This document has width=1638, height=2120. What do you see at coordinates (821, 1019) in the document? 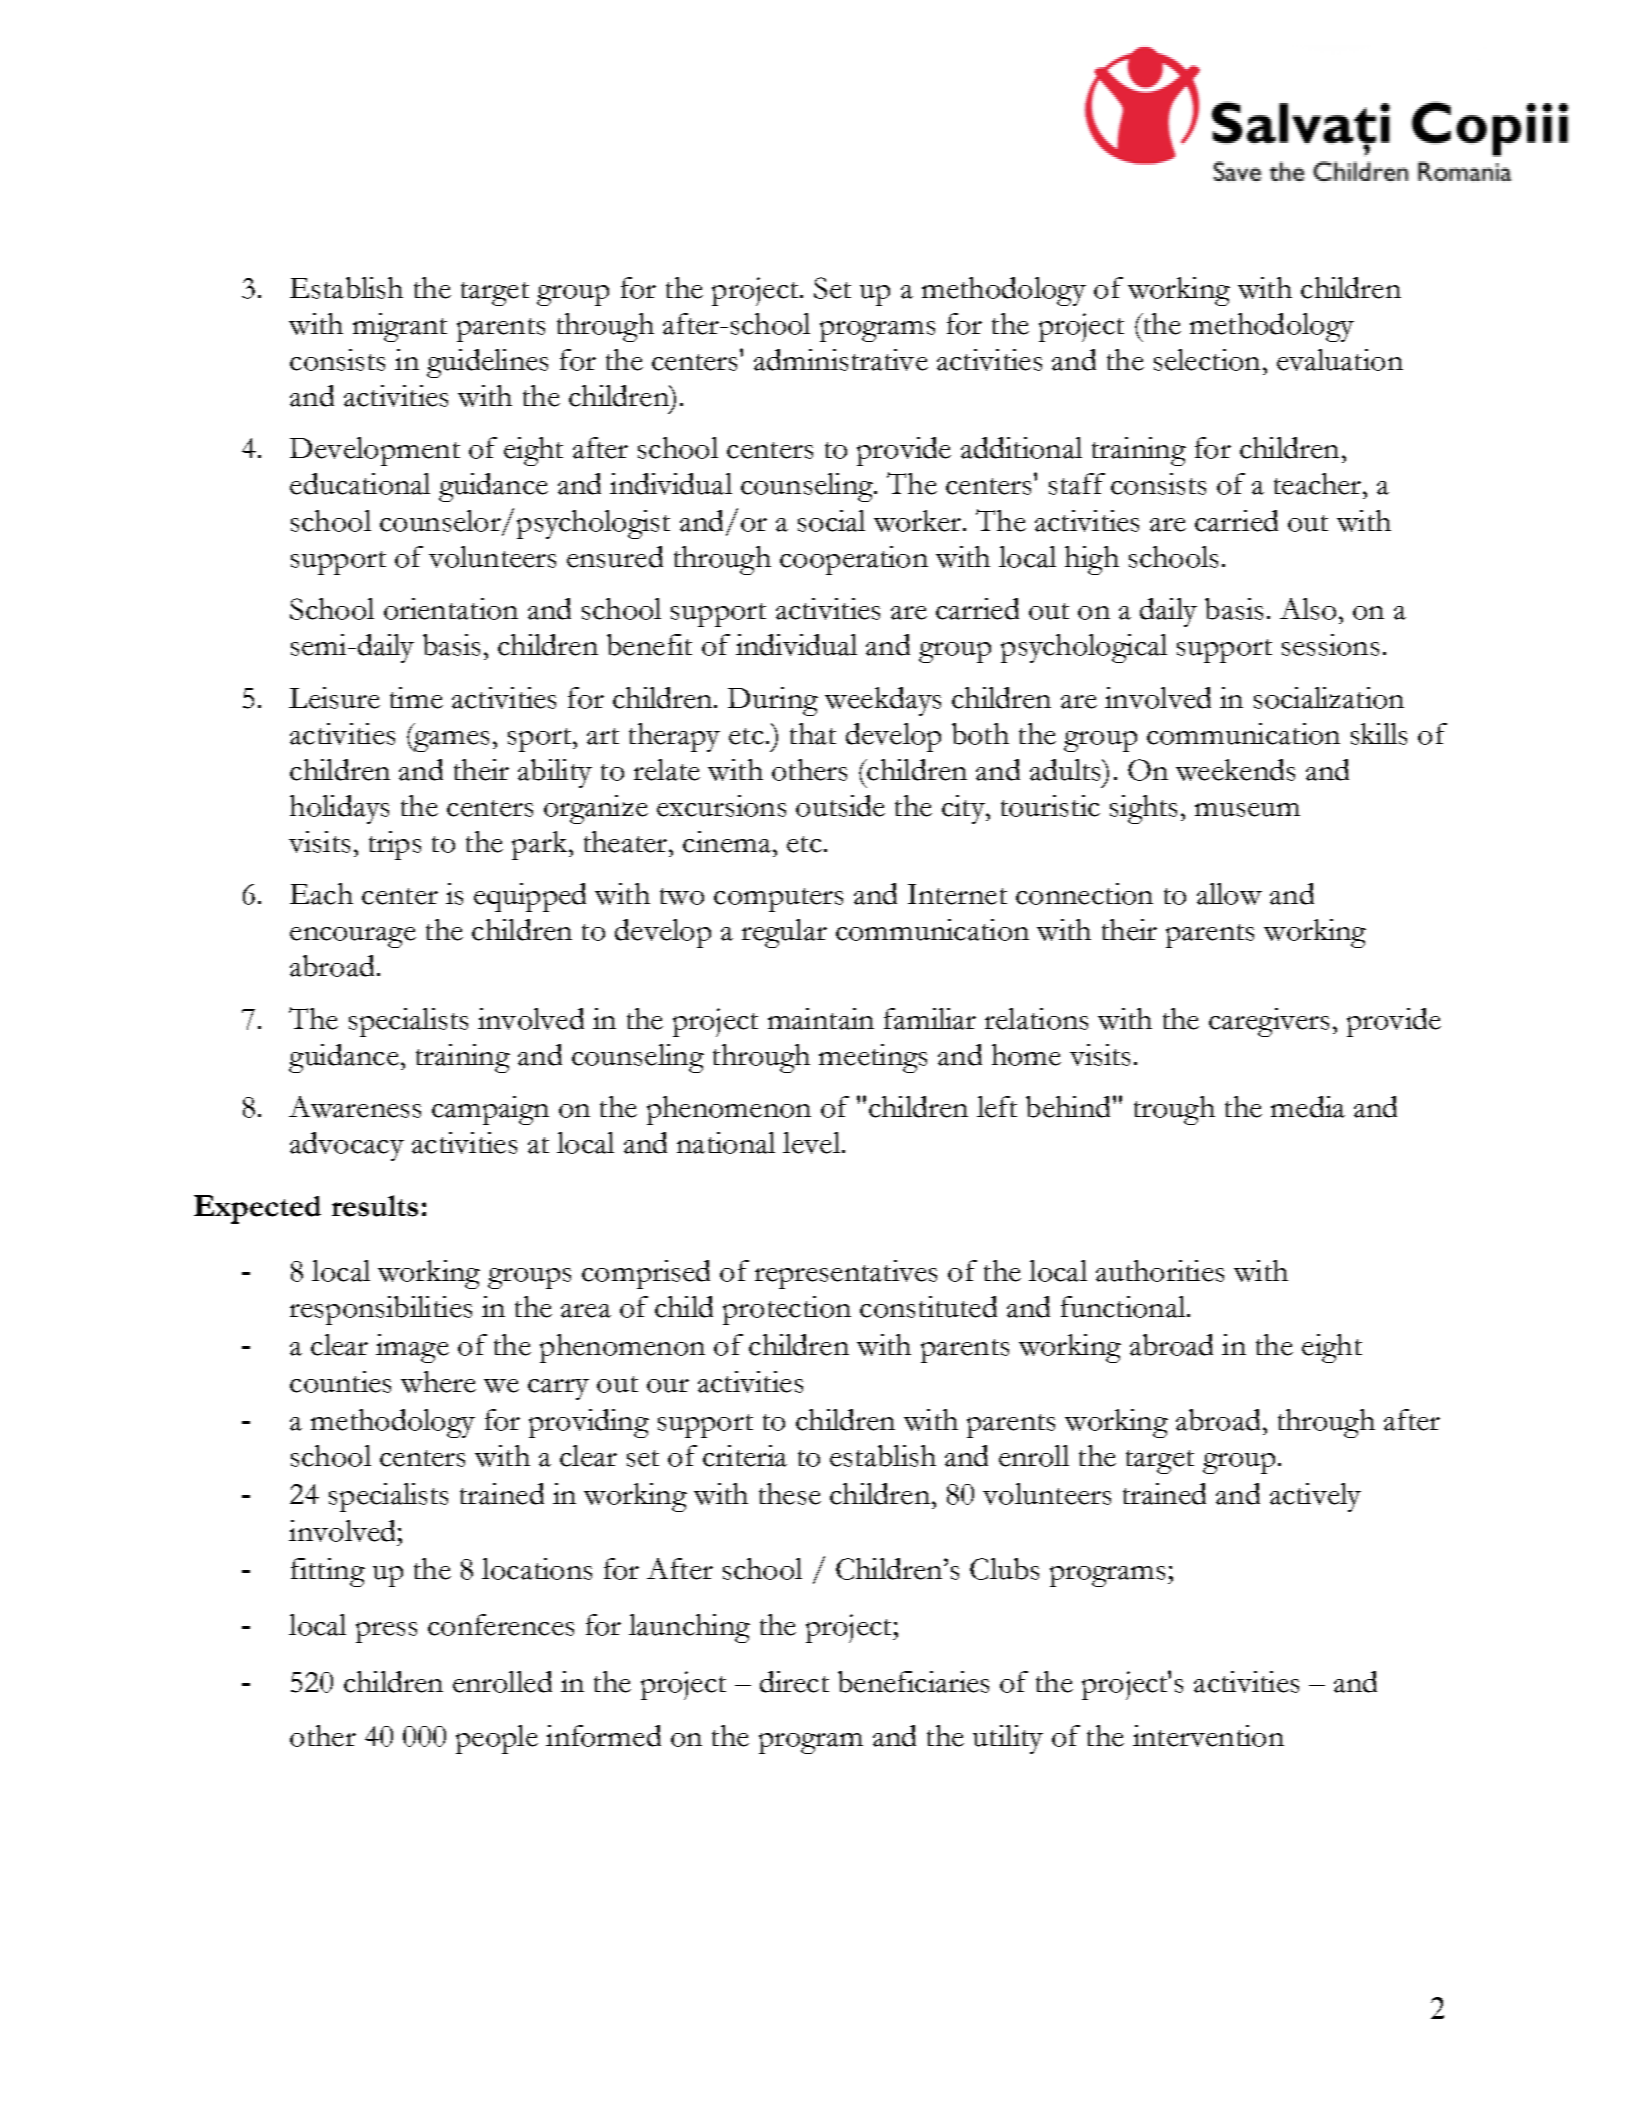
I see `maintain` at bounding box center [821, 1019].
